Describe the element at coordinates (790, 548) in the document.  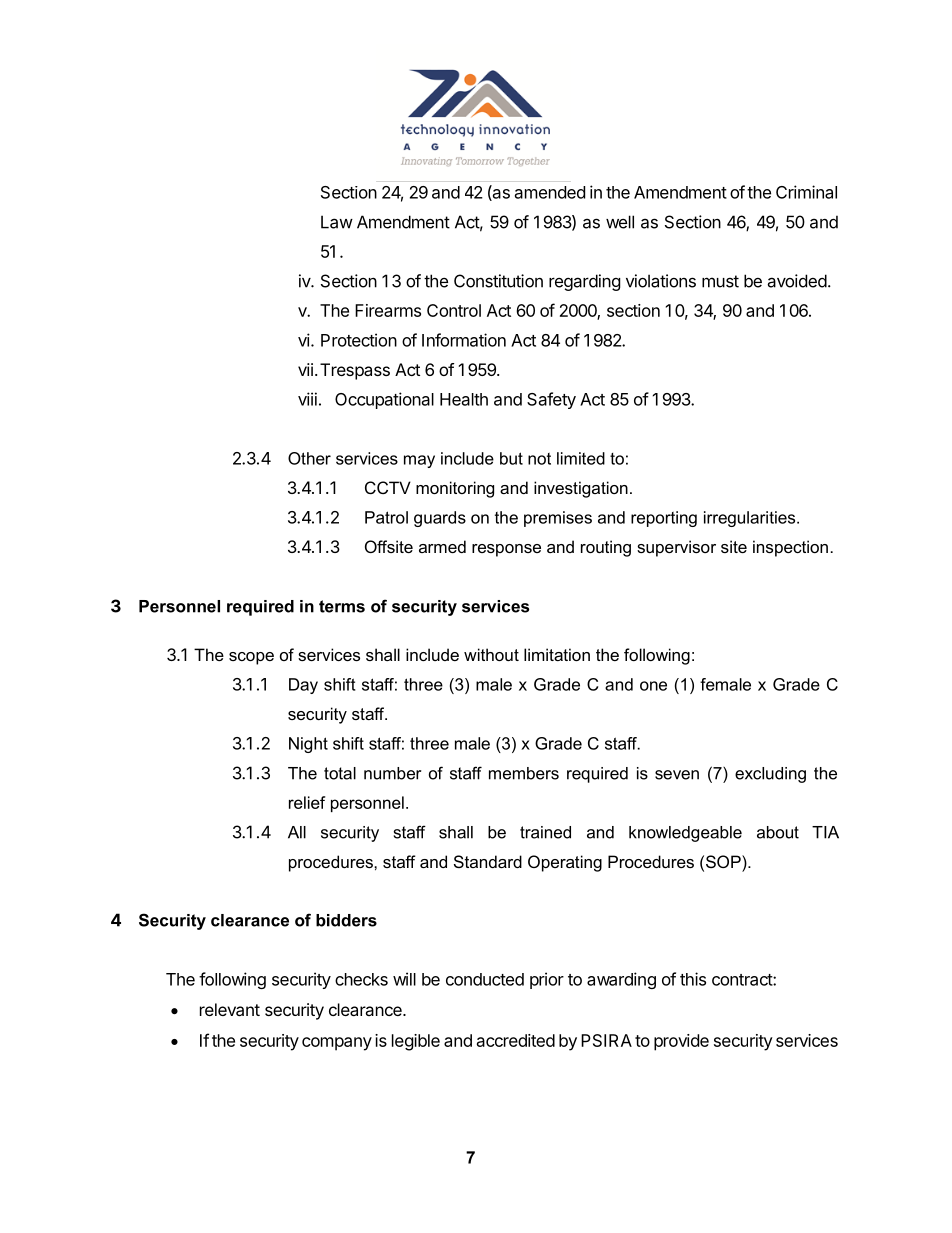
I see `inspection` at that location.
